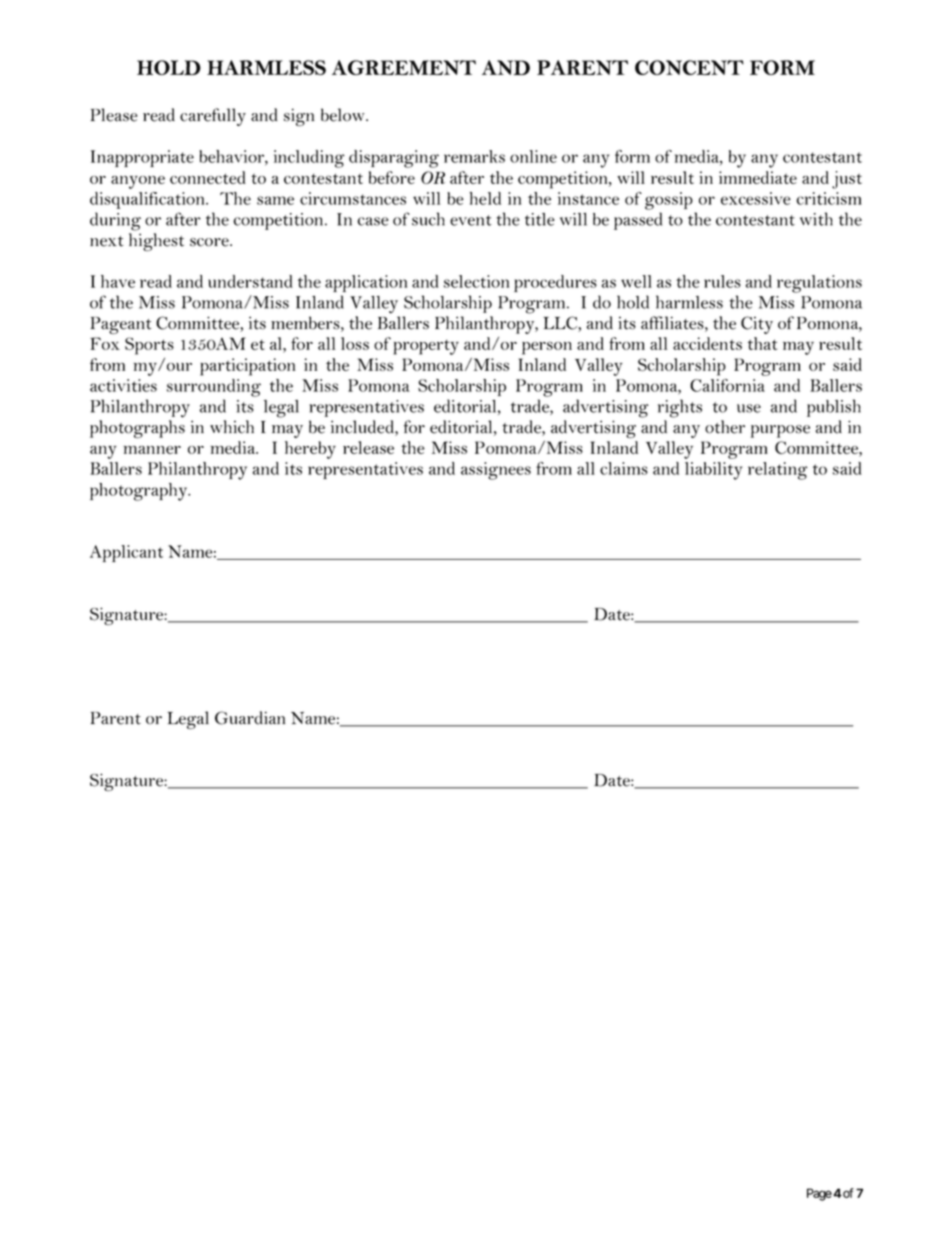 The image size is (952, 1233). I want to click on claims, so click(624, 468).
